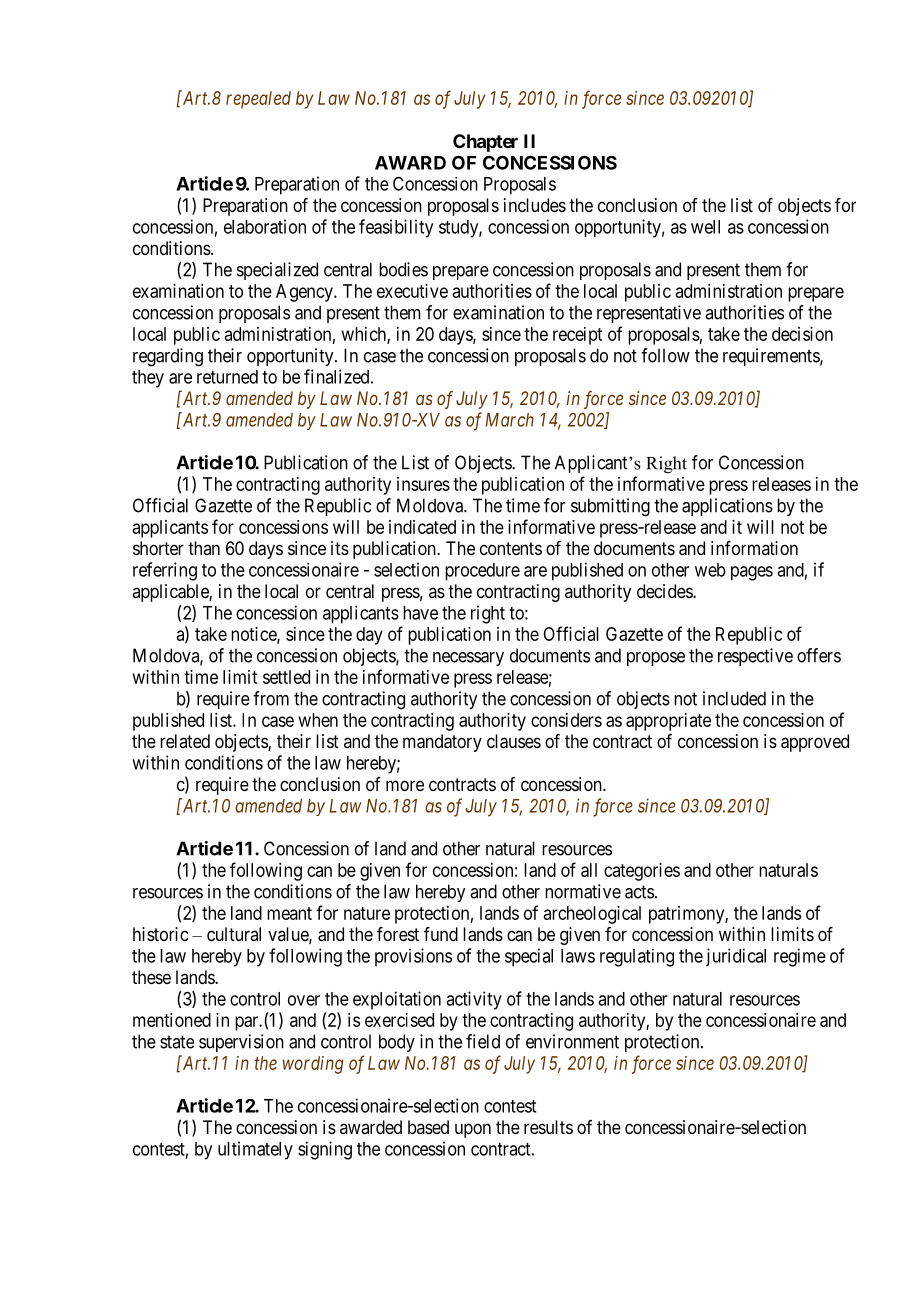 The image size is (924, 1308). What do you see at coordinates (548, 1127) in the document?
I see `results` at bounding box center [548, 1127].
